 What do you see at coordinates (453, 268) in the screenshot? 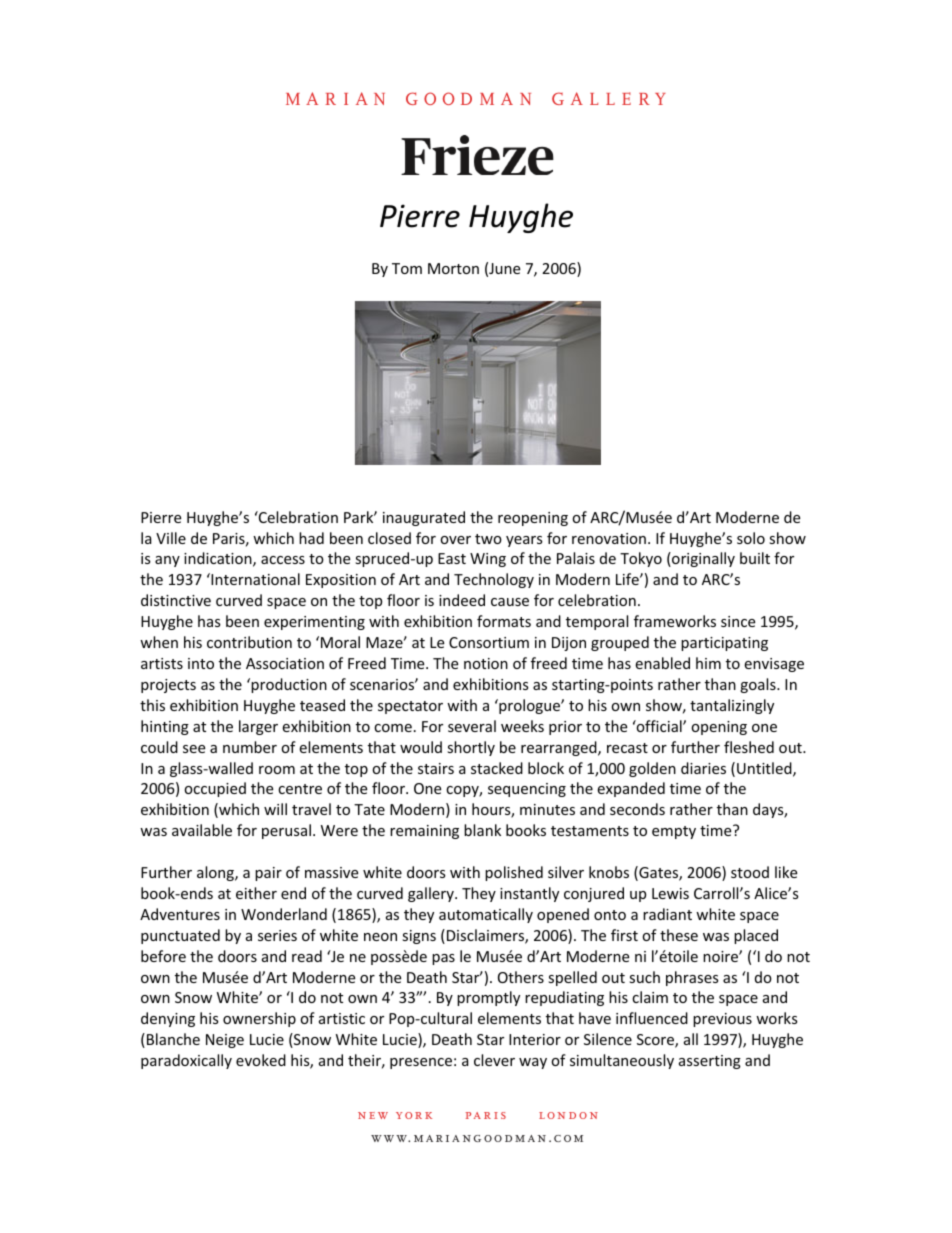
I see `Morton` at bounding box center [453, 268].
